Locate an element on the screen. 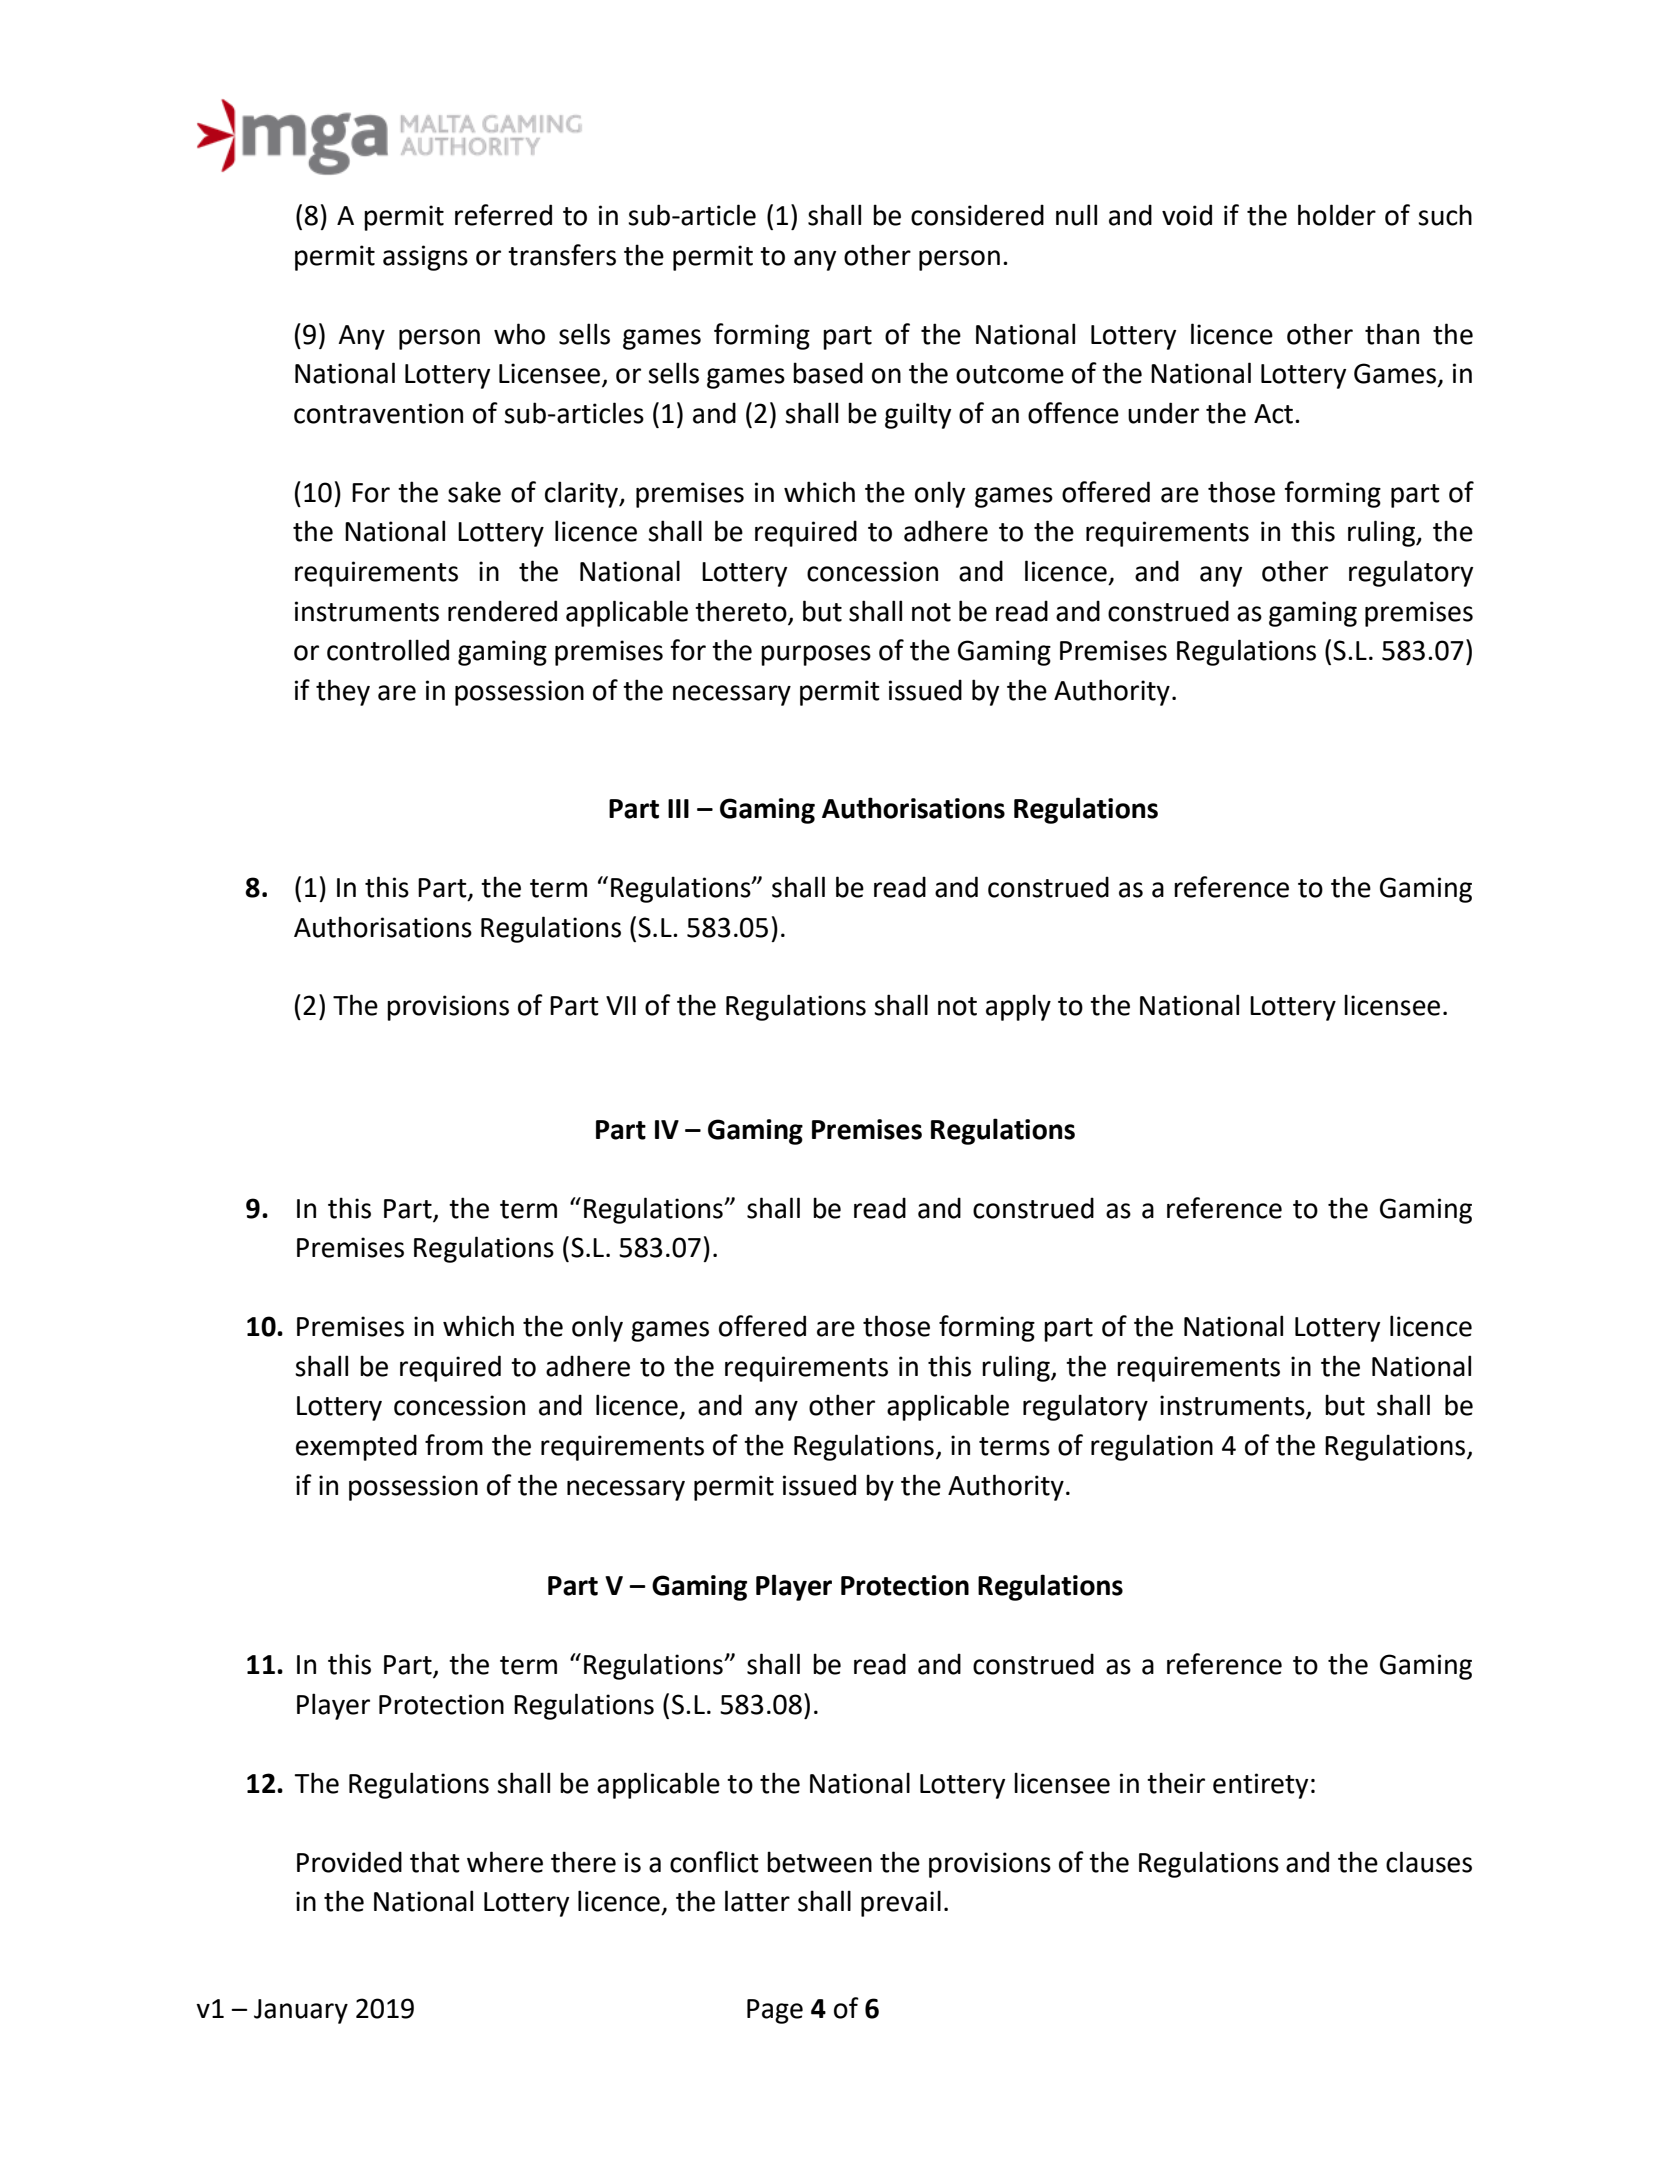 The image size is (1670, 2161). assigns is located at coordinates (425, 258).
